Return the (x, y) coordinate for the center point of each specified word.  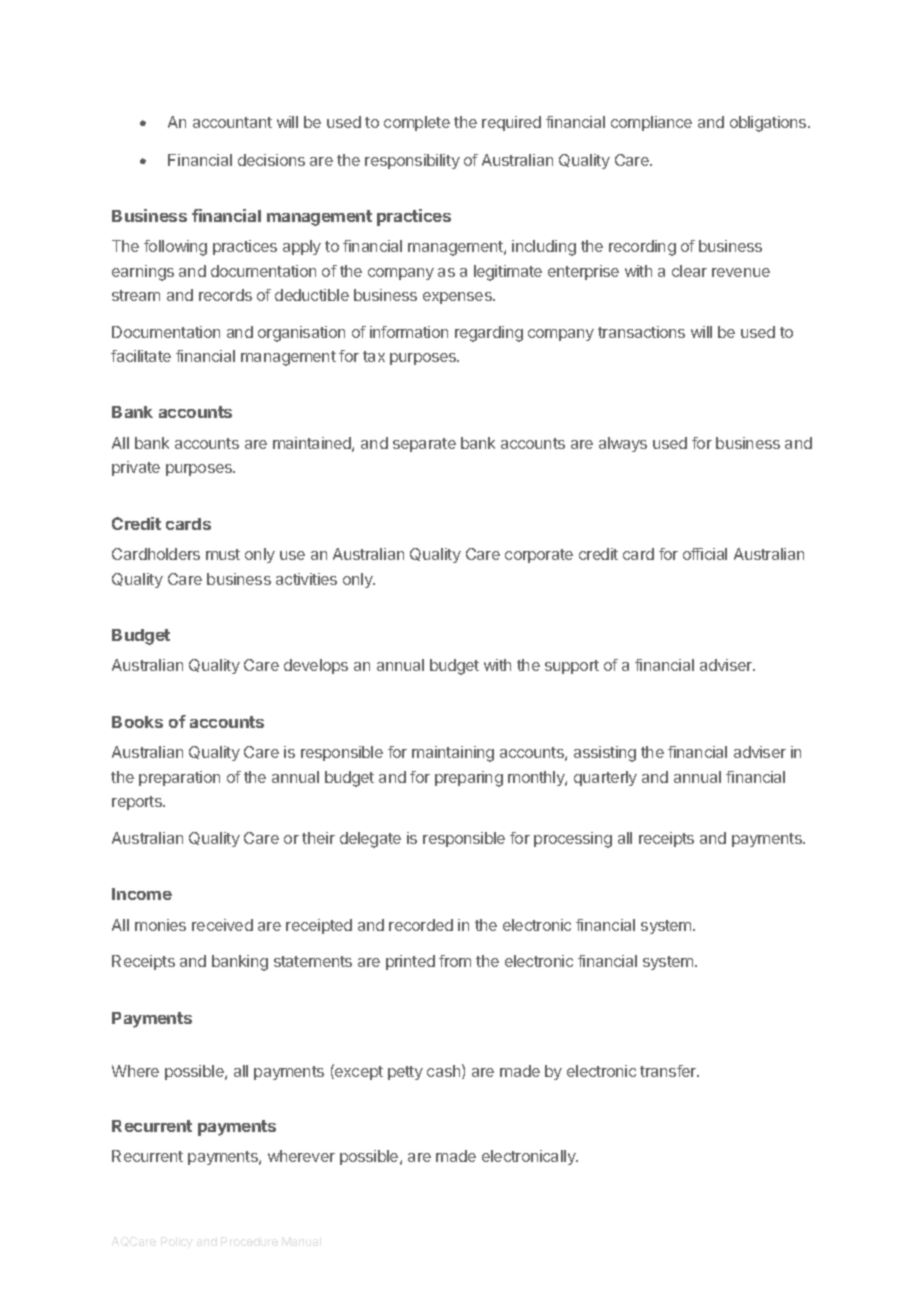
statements (313, 961)
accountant (232, 122)
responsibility (412, 161)
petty (405, 1073)
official (705, 554)
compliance (651, 123)
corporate (539, 556)
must (223, 554)
